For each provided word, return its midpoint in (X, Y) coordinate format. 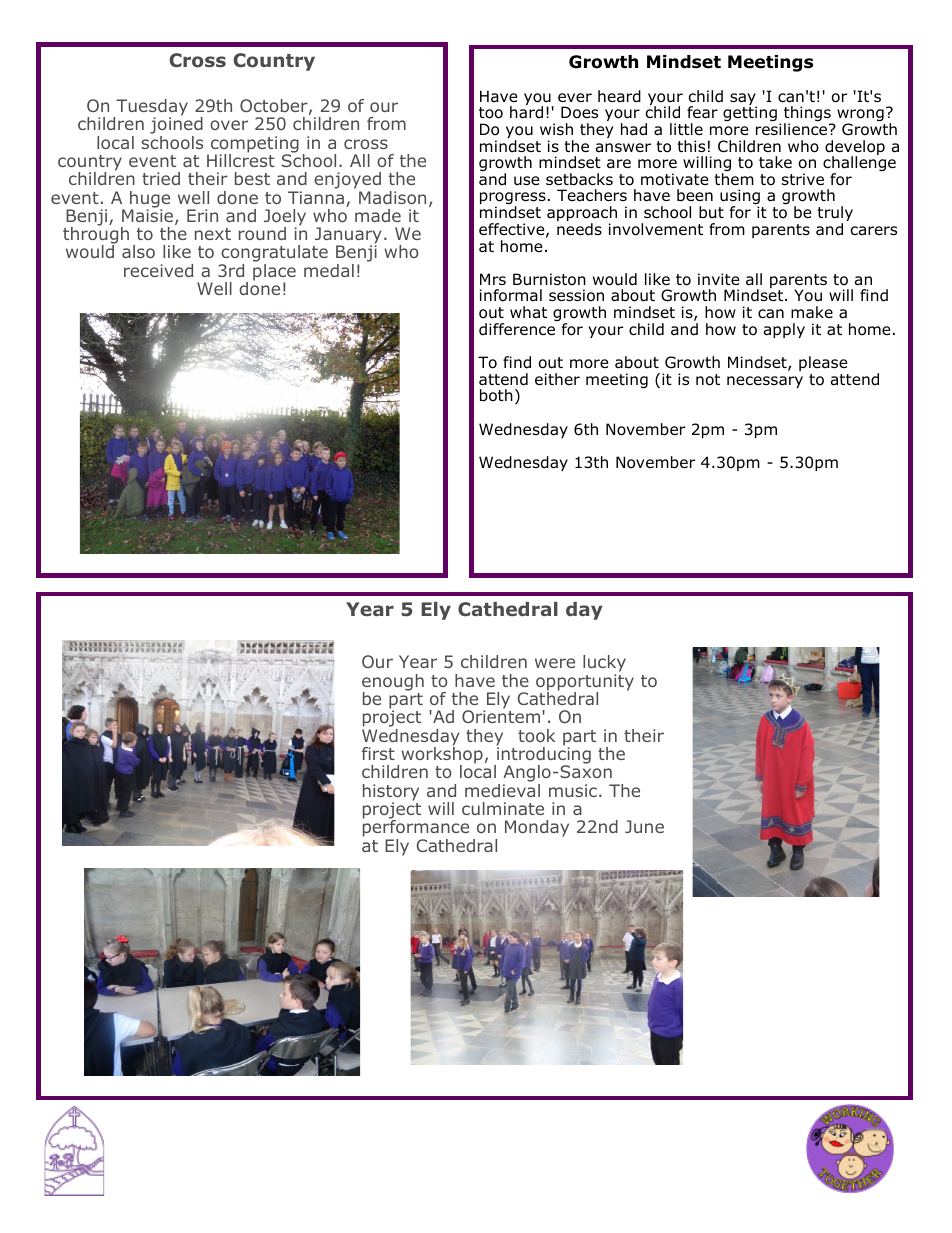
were (555, 663)
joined (176, 126)
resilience (793, 129)
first (378, 753)
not (708, 380)
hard (526, 111)
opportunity (585, 683)
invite (719, 279)
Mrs (493, 279)
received (158, 270)
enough (393, 683)
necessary (765, 382)
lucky (604, 665)
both (496, 395)
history (391, 793)
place (274, 273)
